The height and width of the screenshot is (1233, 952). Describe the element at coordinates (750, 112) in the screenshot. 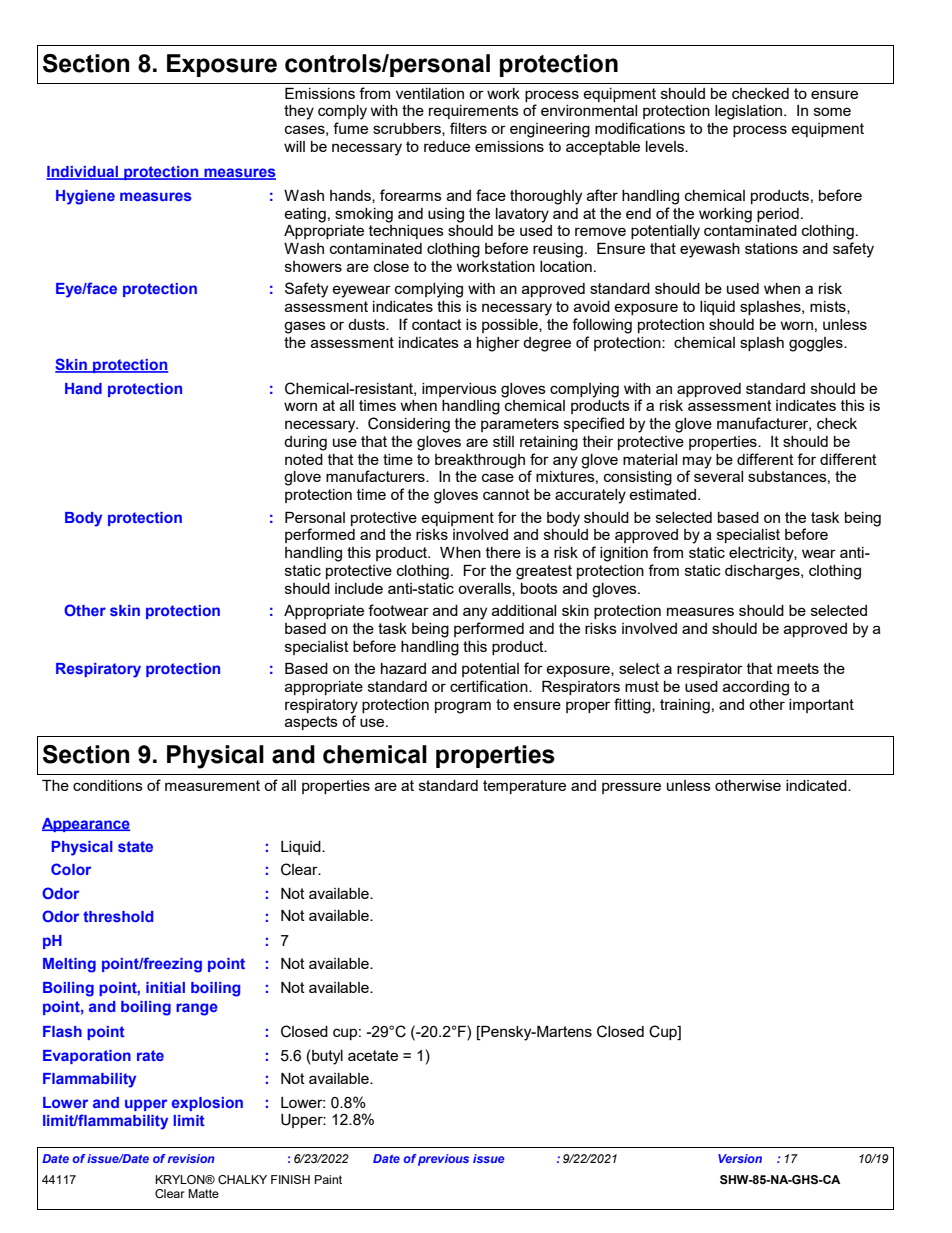

I see `legislation` at that location.
